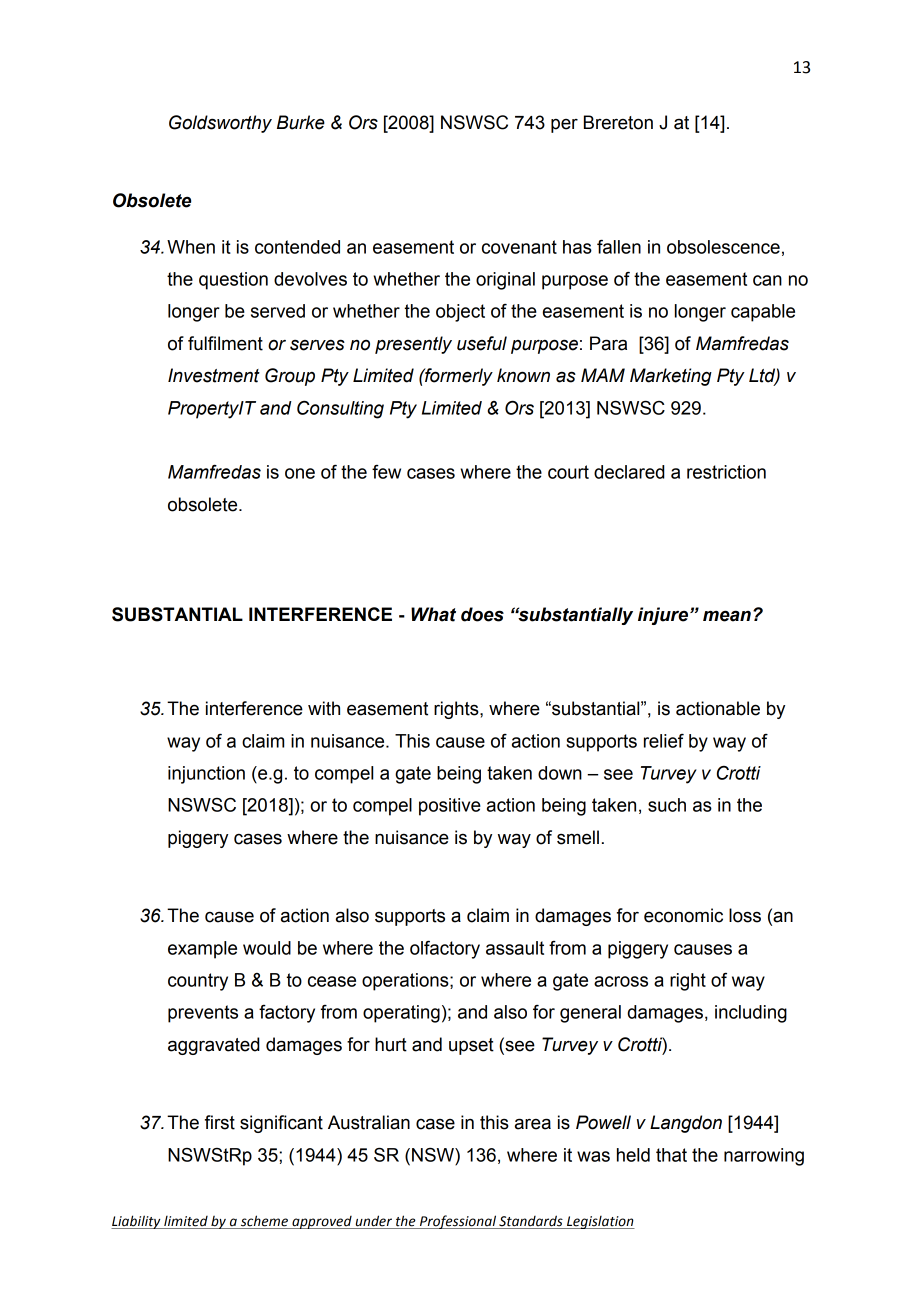 The height and width of the screenshot is (1308, 924). I want to click on Burke, so click(301, 122).
